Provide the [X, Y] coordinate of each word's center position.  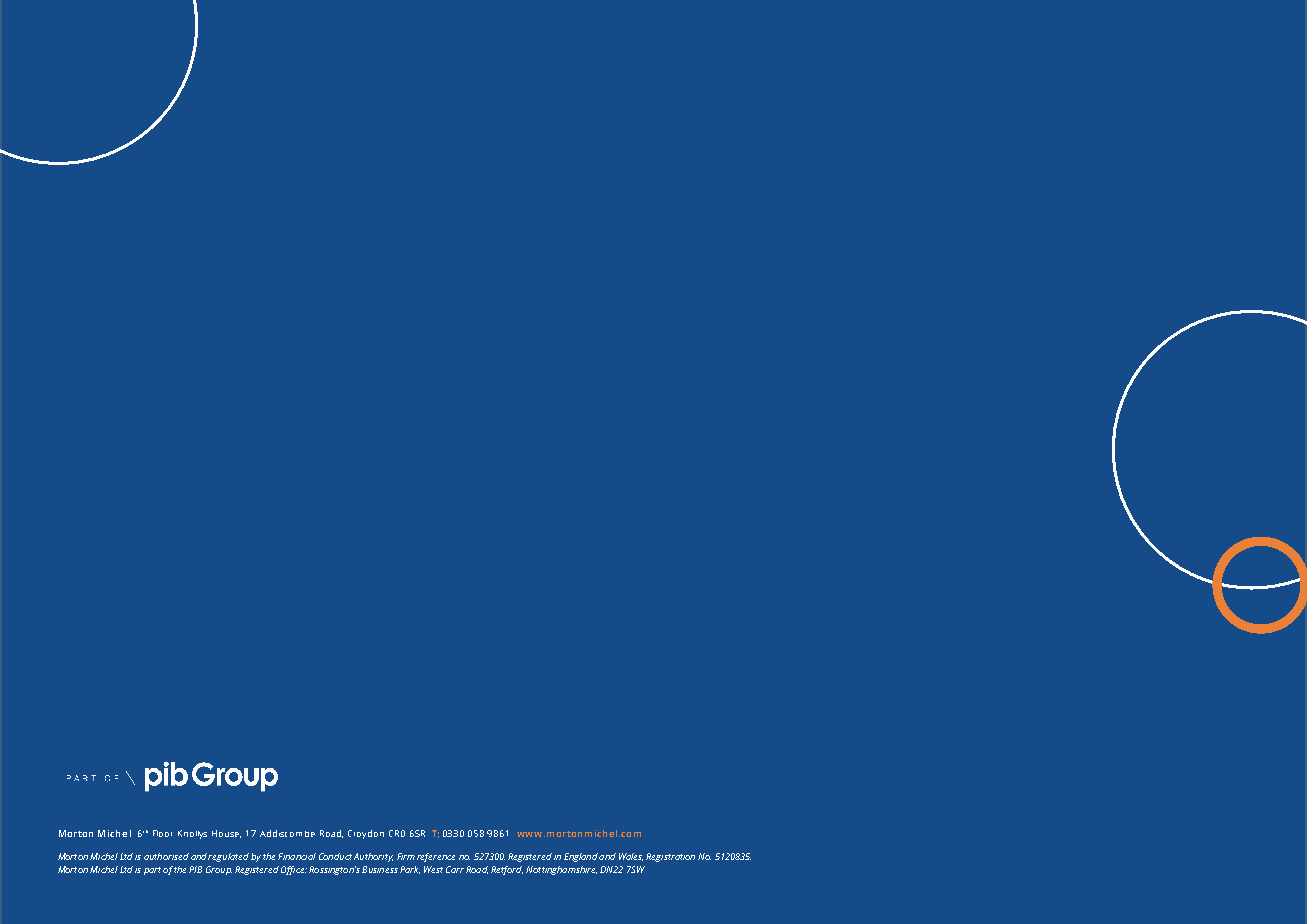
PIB [195, 869]
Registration [670, 857]
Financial [297, 856]
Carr [455, 869]
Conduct [335, 856]
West [433, 869]
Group [219, 870]
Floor [162, 833]
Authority [373, 857]
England [581, 857]
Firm [406, 856]
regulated [228, 857]
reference [436, 857]
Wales [631, 857]
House [226, 834]
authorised [166, 856]
